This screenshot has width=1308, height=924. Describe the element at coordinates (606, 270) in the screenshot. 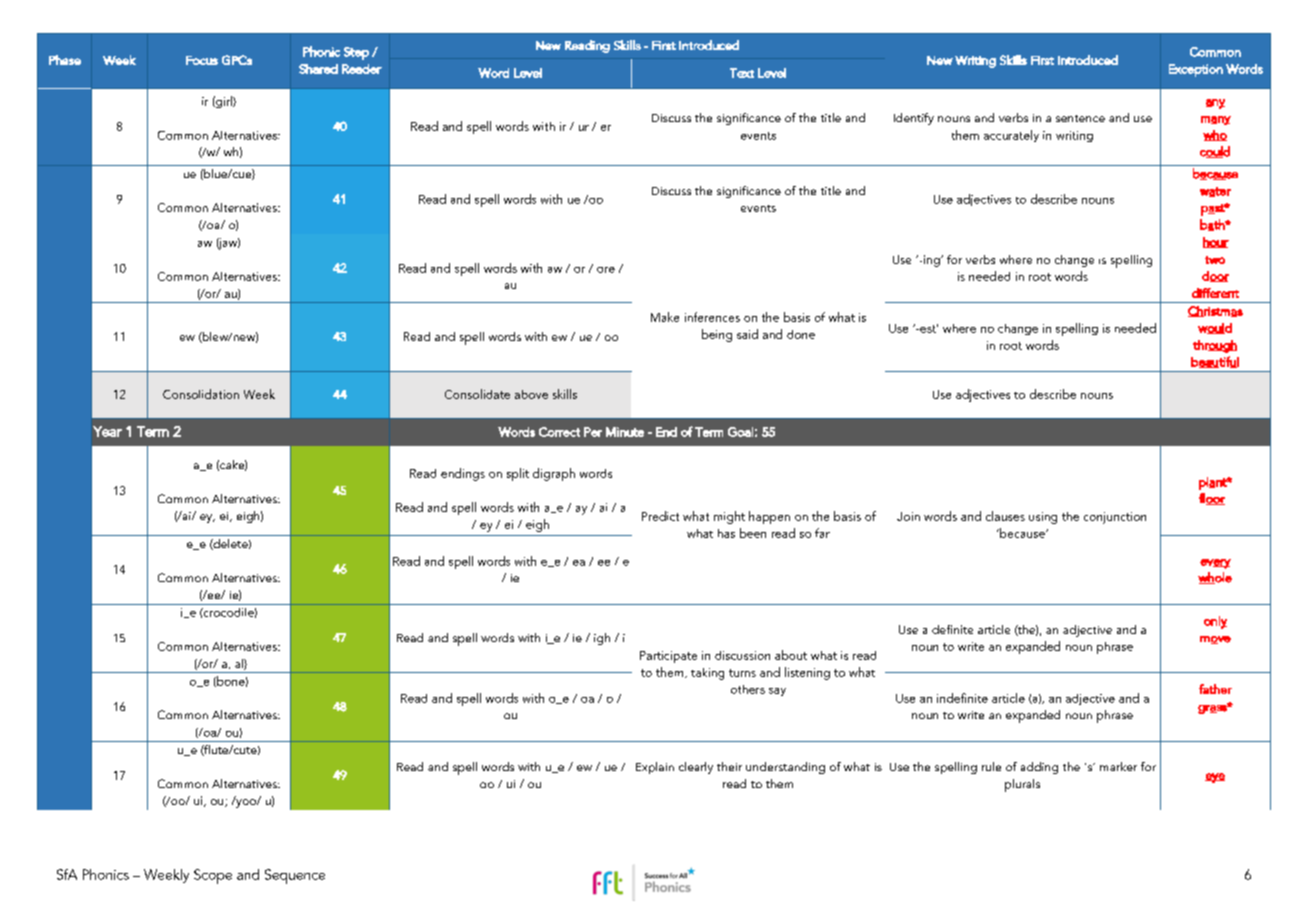

I see `ore` at that location.
